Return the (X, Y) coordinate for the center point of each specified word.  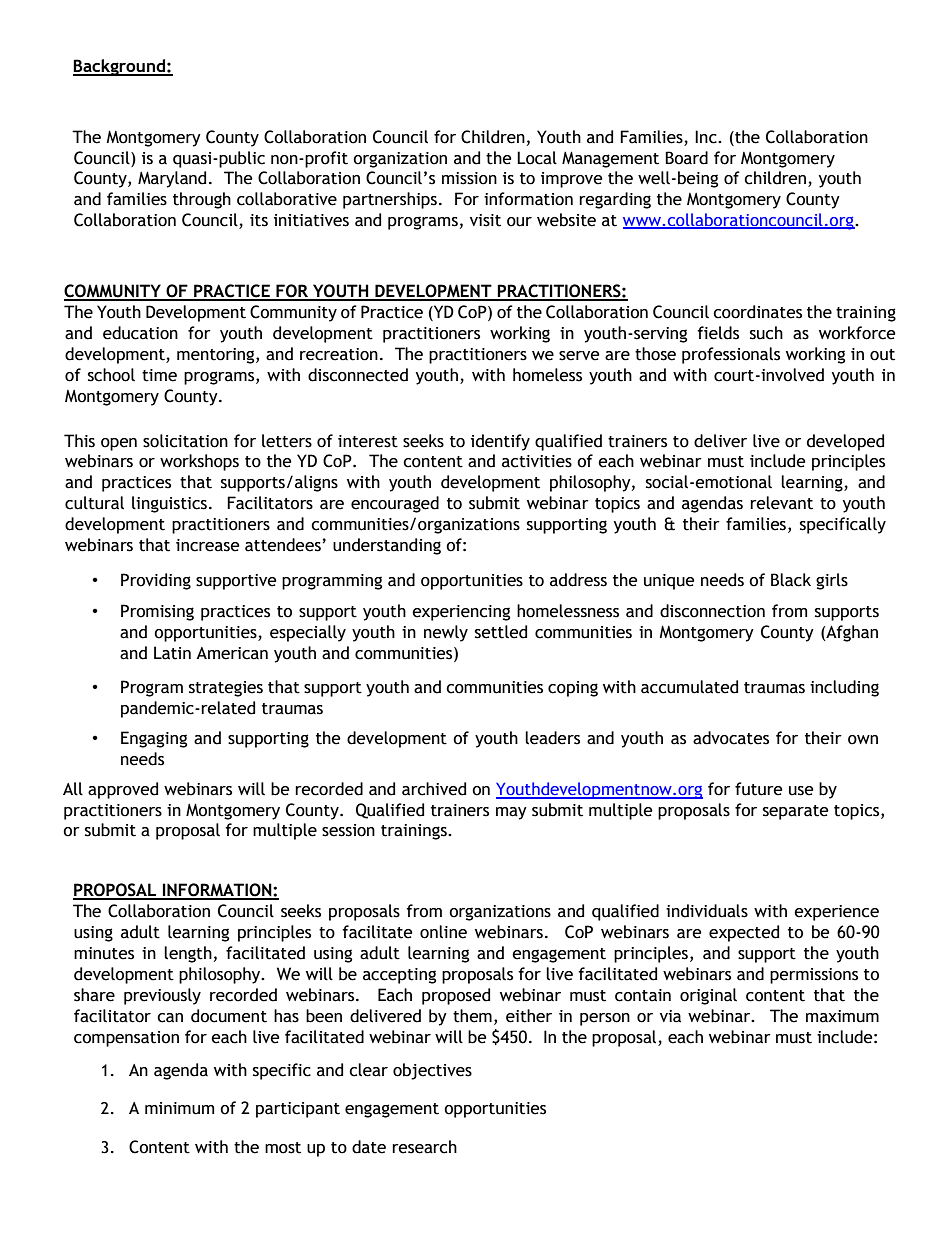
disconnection (712, 611)
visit (485, 220)
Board (686, 158)
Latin (172, 653)
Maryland (172, 179)
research (424, 1147)
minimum (179, 1108)
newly (446, 633)
